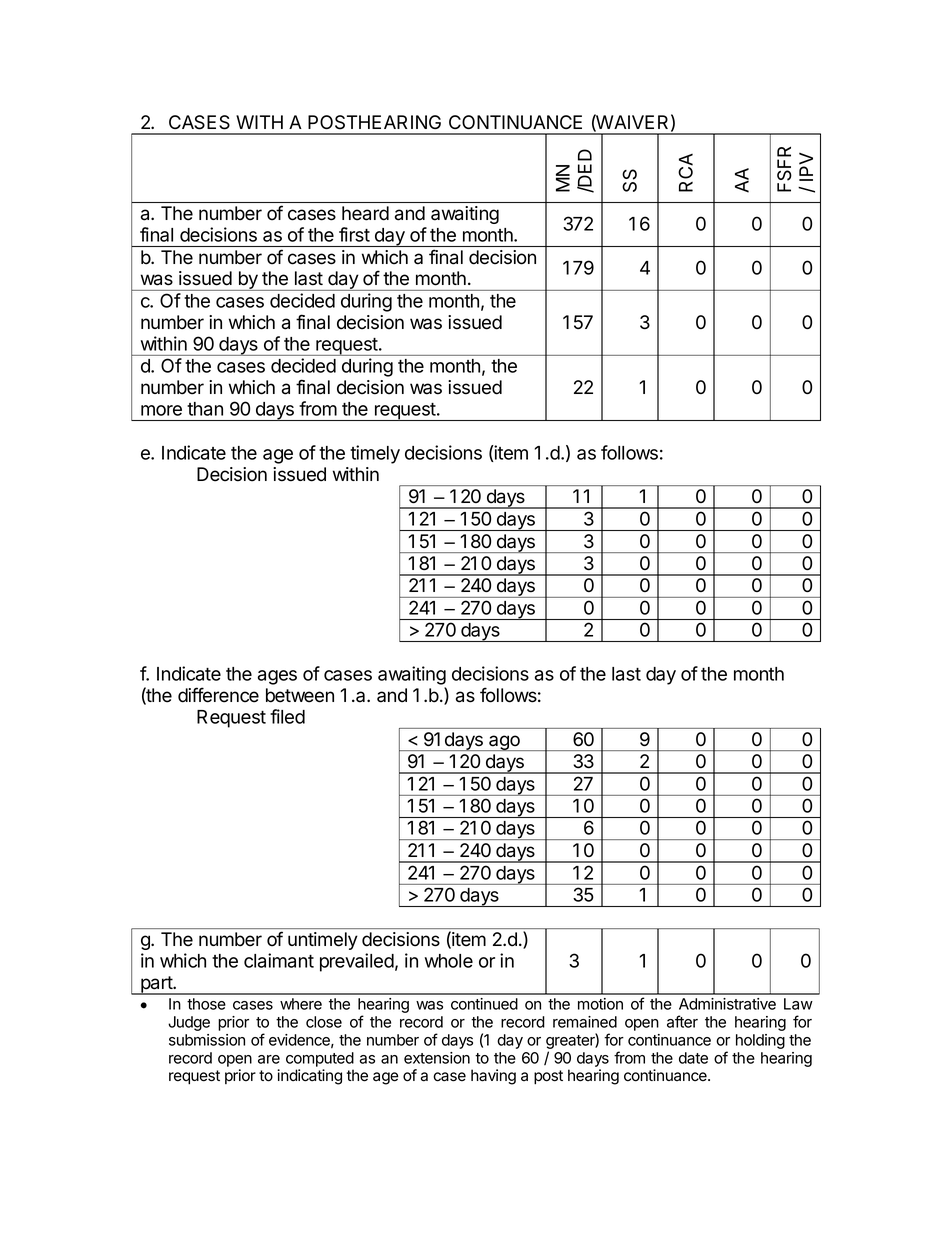 This screenshot has width=952, height=1233. I want to click on heard, so click(365, 213).
